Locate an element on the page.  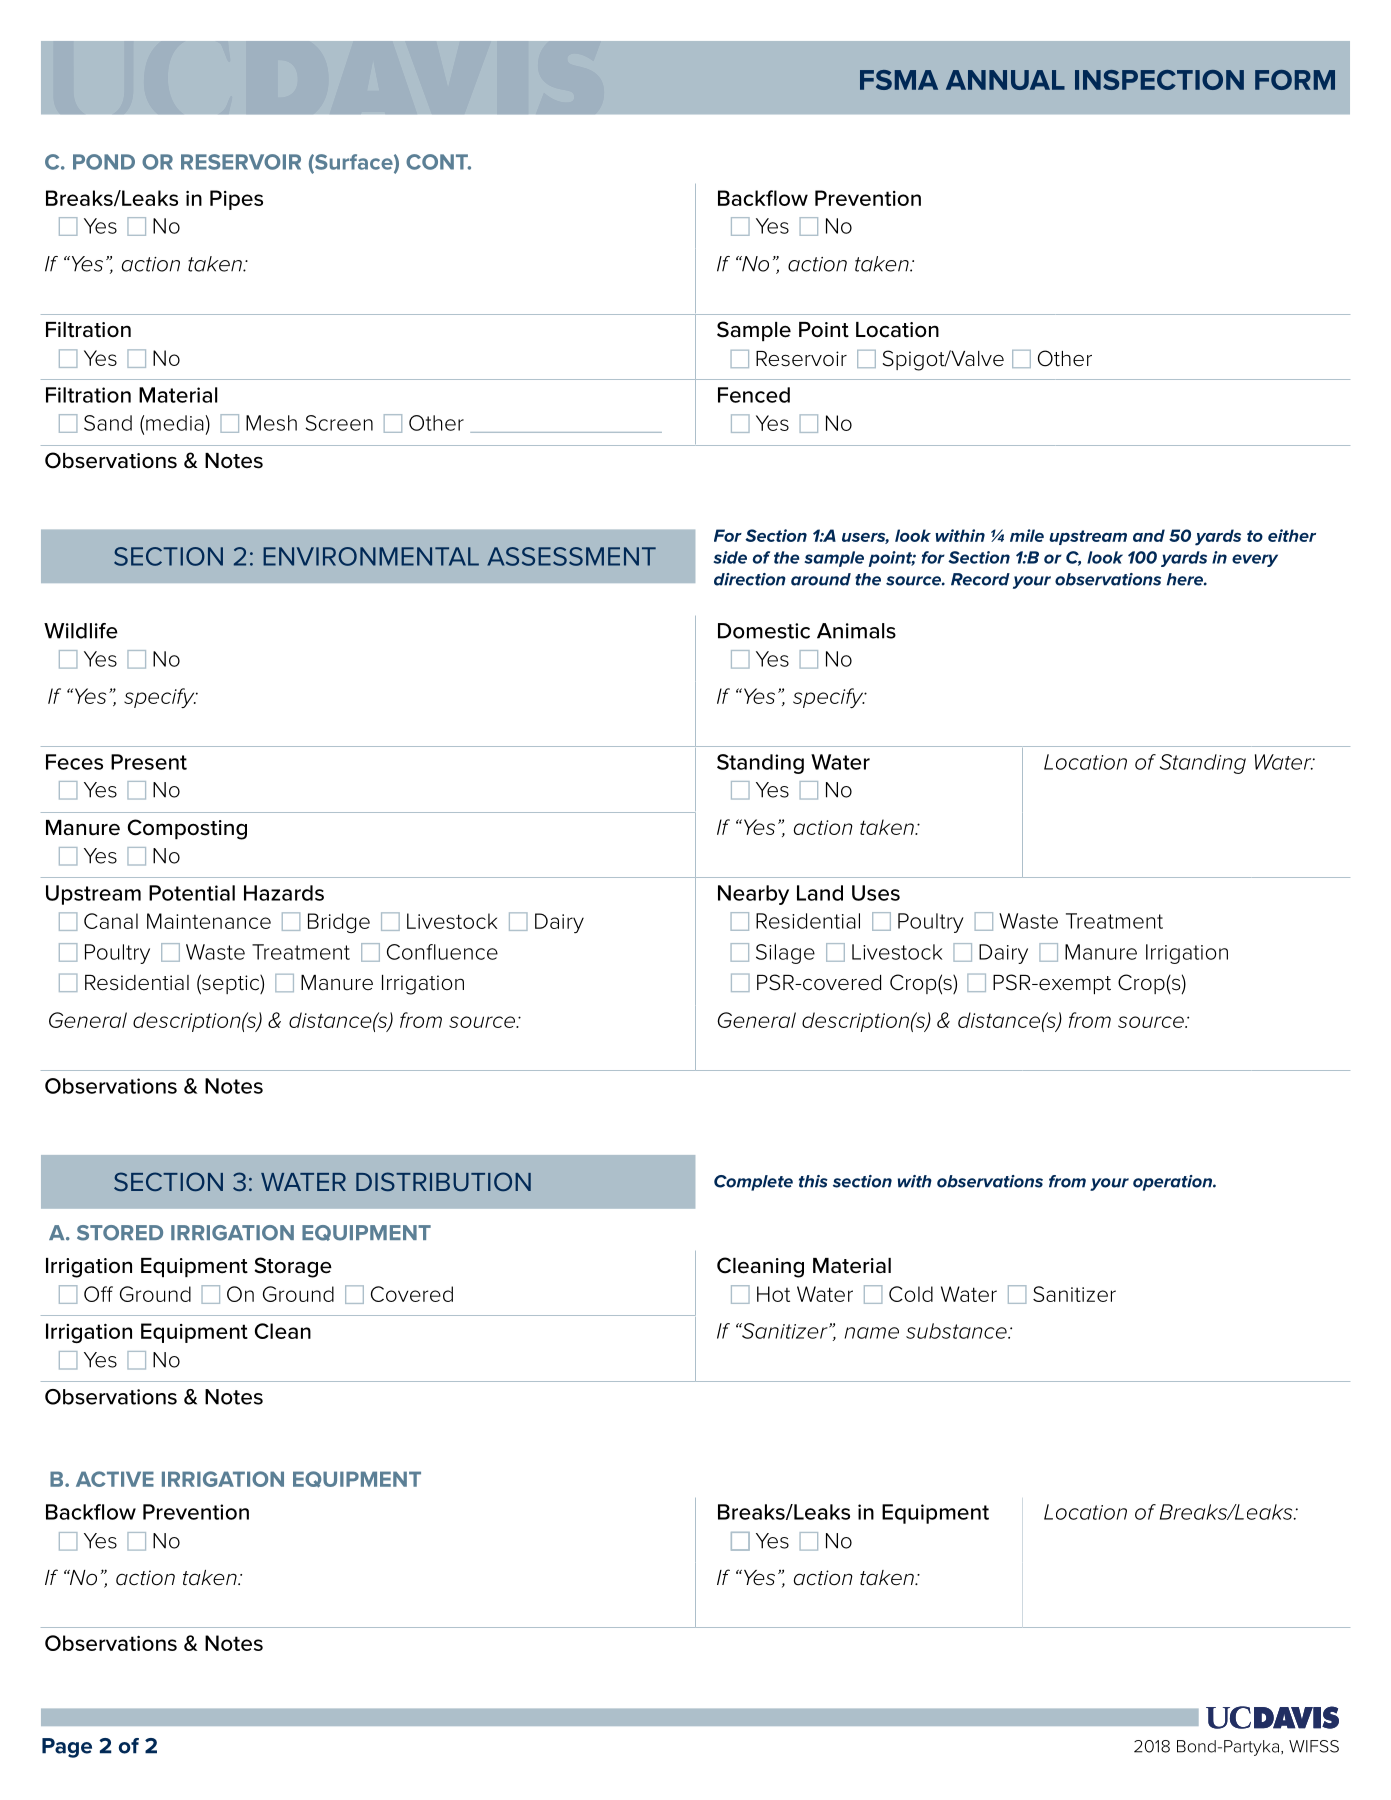
Pipes is located at coordinates (236, 200).
